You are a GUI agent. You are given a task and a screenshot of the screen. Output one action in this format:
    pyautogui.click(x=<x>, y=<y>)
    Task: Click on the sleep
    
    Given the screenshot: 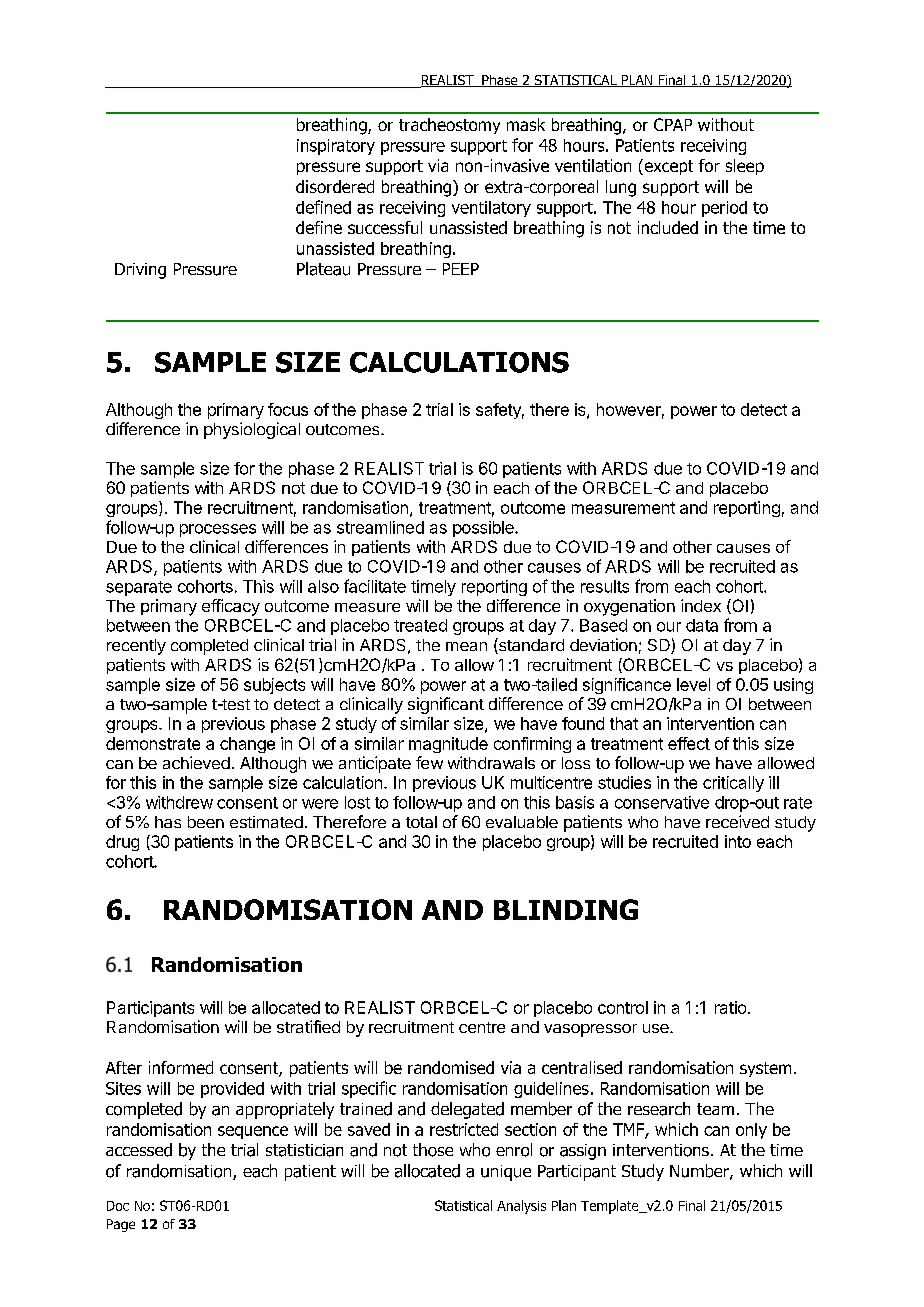 What is the action you would take?
    pyautogui.click(x=745, y=167)
